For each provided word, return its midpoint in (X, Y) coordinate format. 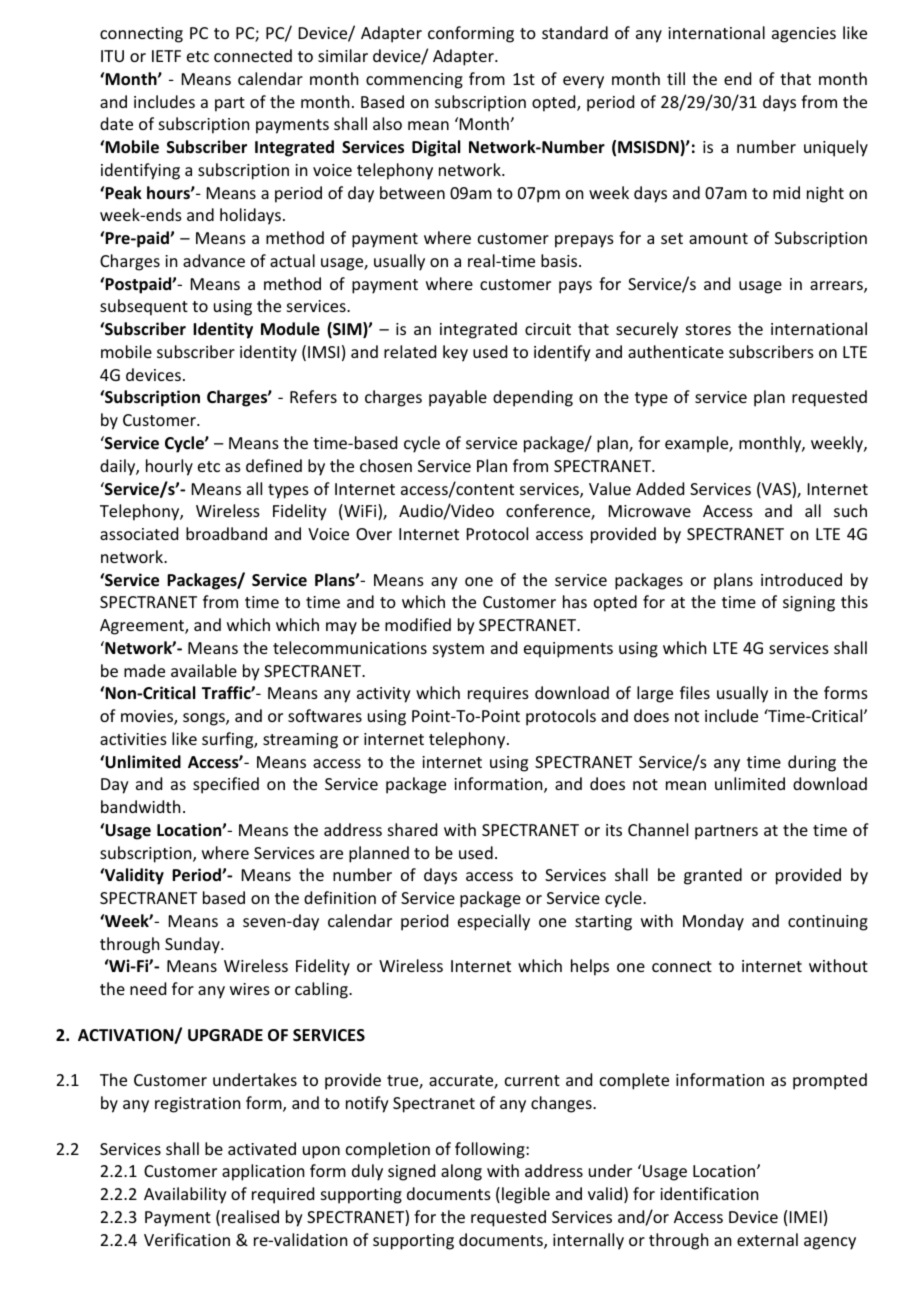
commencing (414, 81)
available (204, 670)
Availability (185, 1195)
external (767, 1239)
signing (809, 604)
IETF (166, 56)
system (458, 650)
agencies (804, 35)
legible (526, 1195)
